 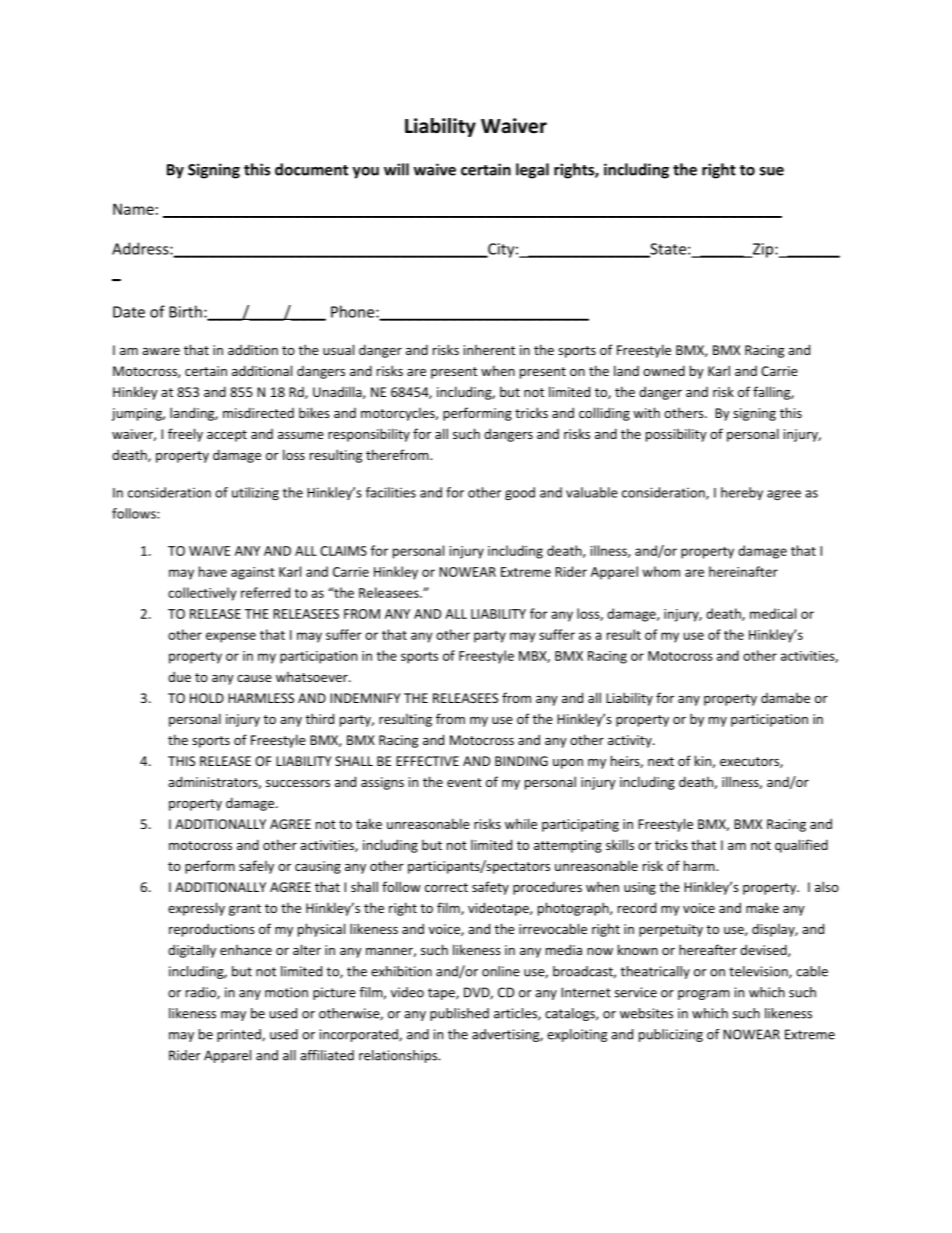 I want to click on qualified, so click(x=801, y=846).
